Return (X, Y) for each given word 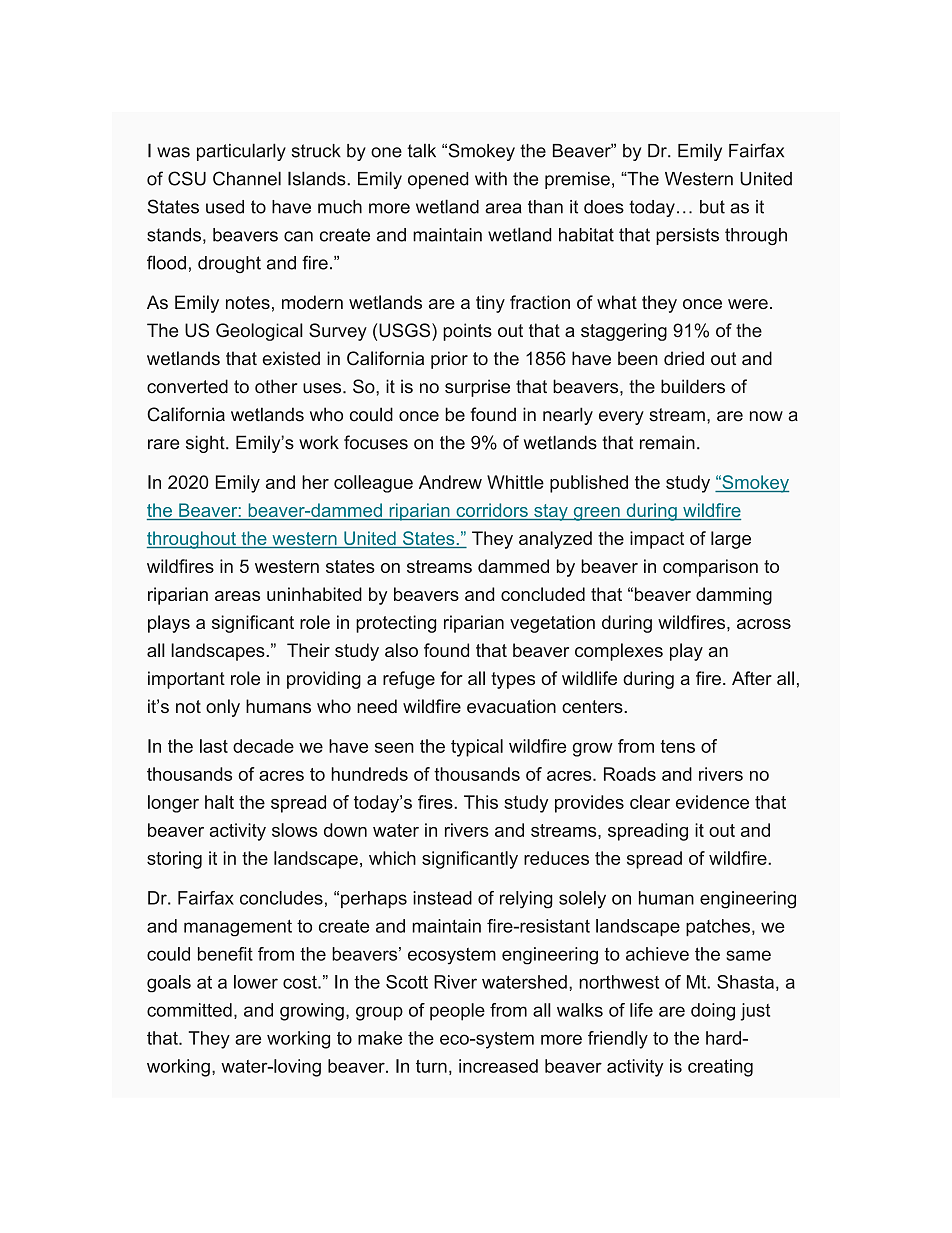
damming (734, 596)
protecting (396, 624)
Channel (247, 178)
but (712, 207)
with (491, 179)
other (276, 386)
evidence (712, 802)
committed (189, 1010)
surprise (477, 388)
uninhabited (314, 594)
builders (693, 386)
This (481, 802)
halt (219, 802)
